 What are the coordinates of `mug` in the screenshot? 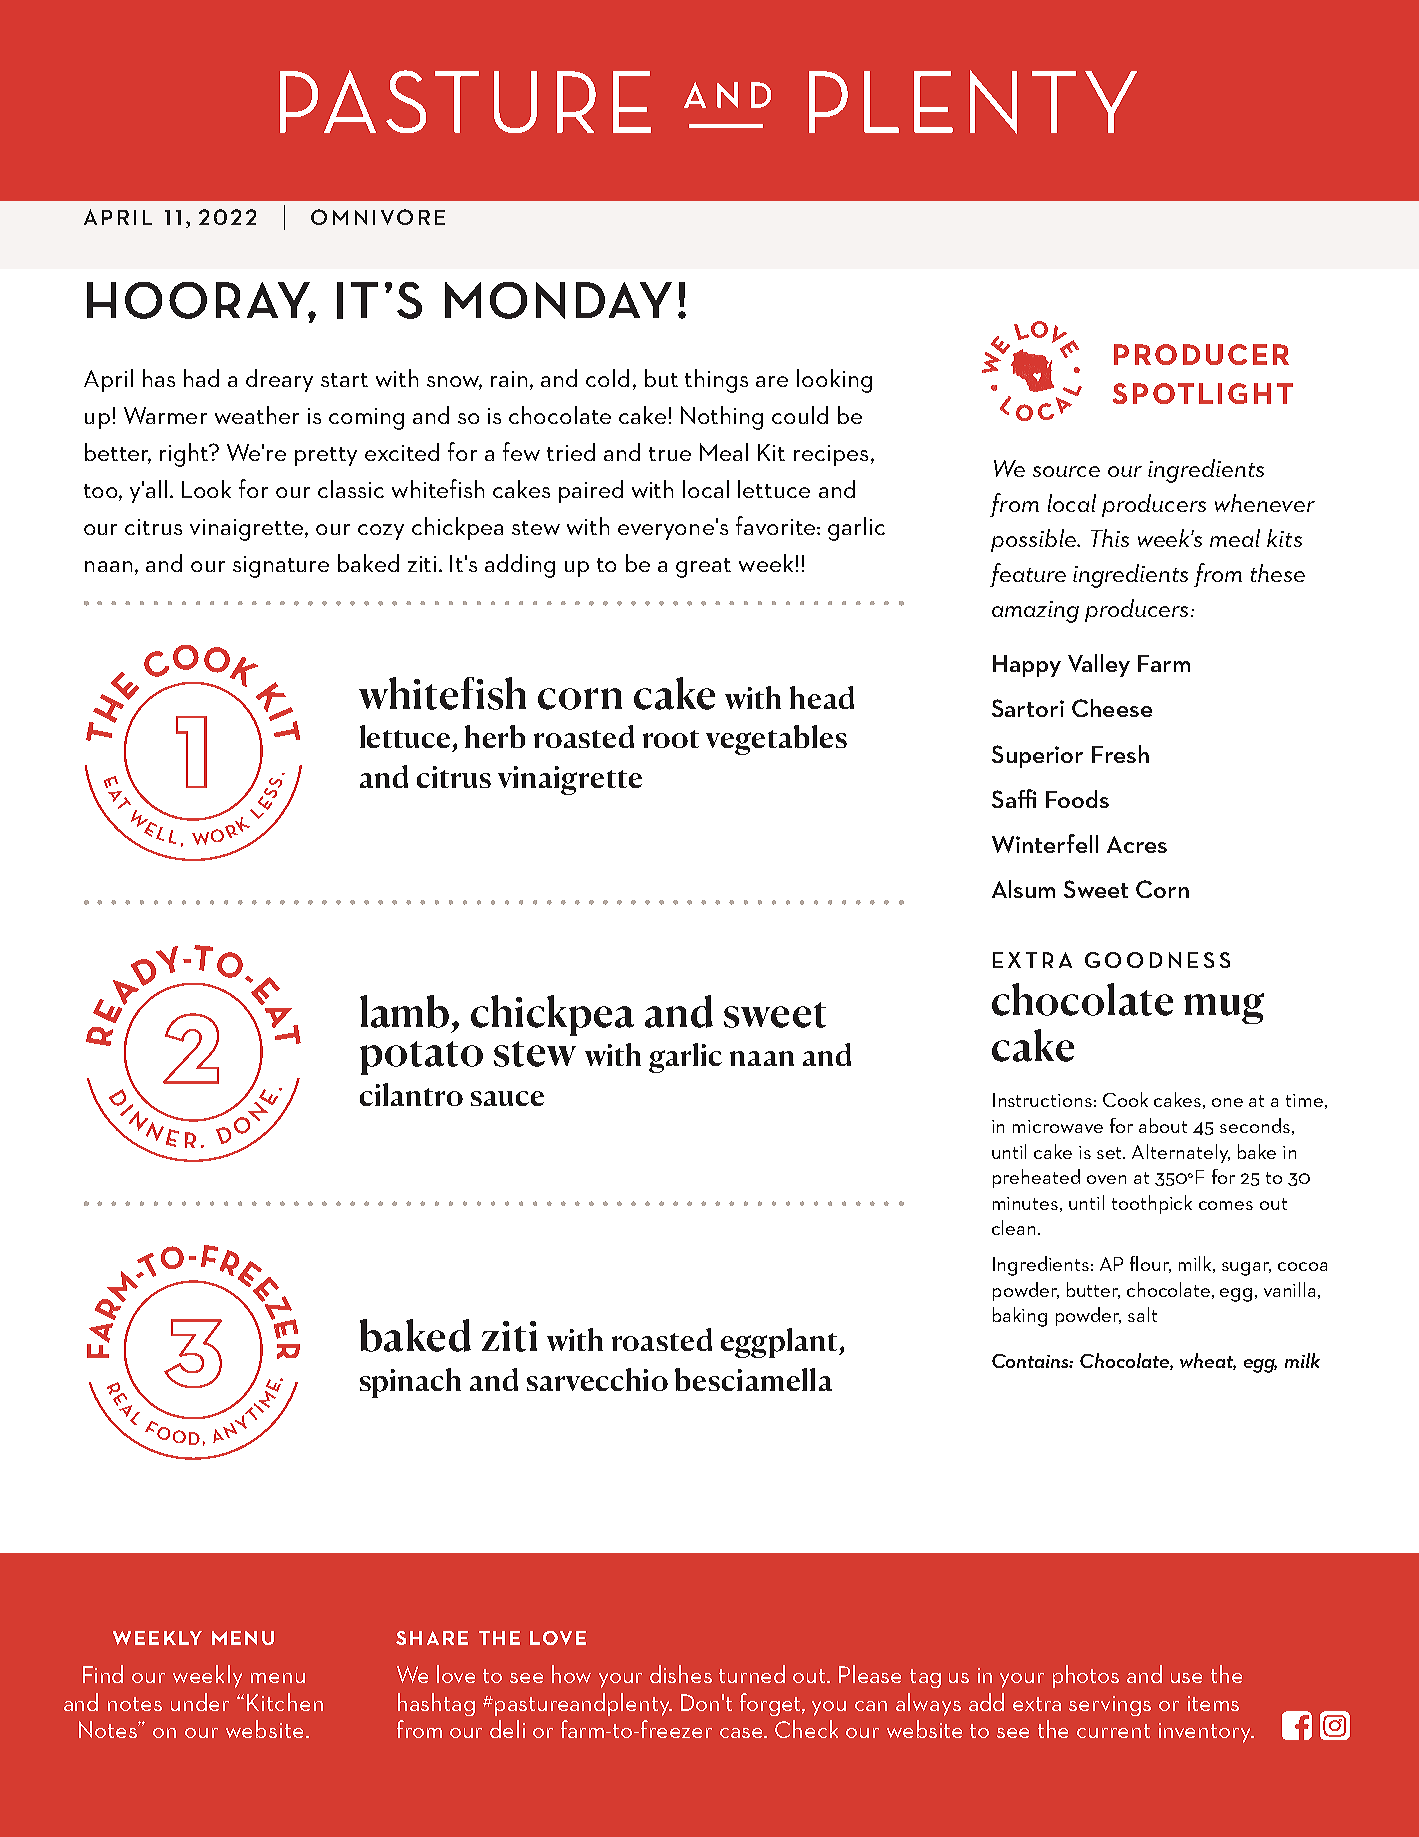 It's located at (1224, 1008).
